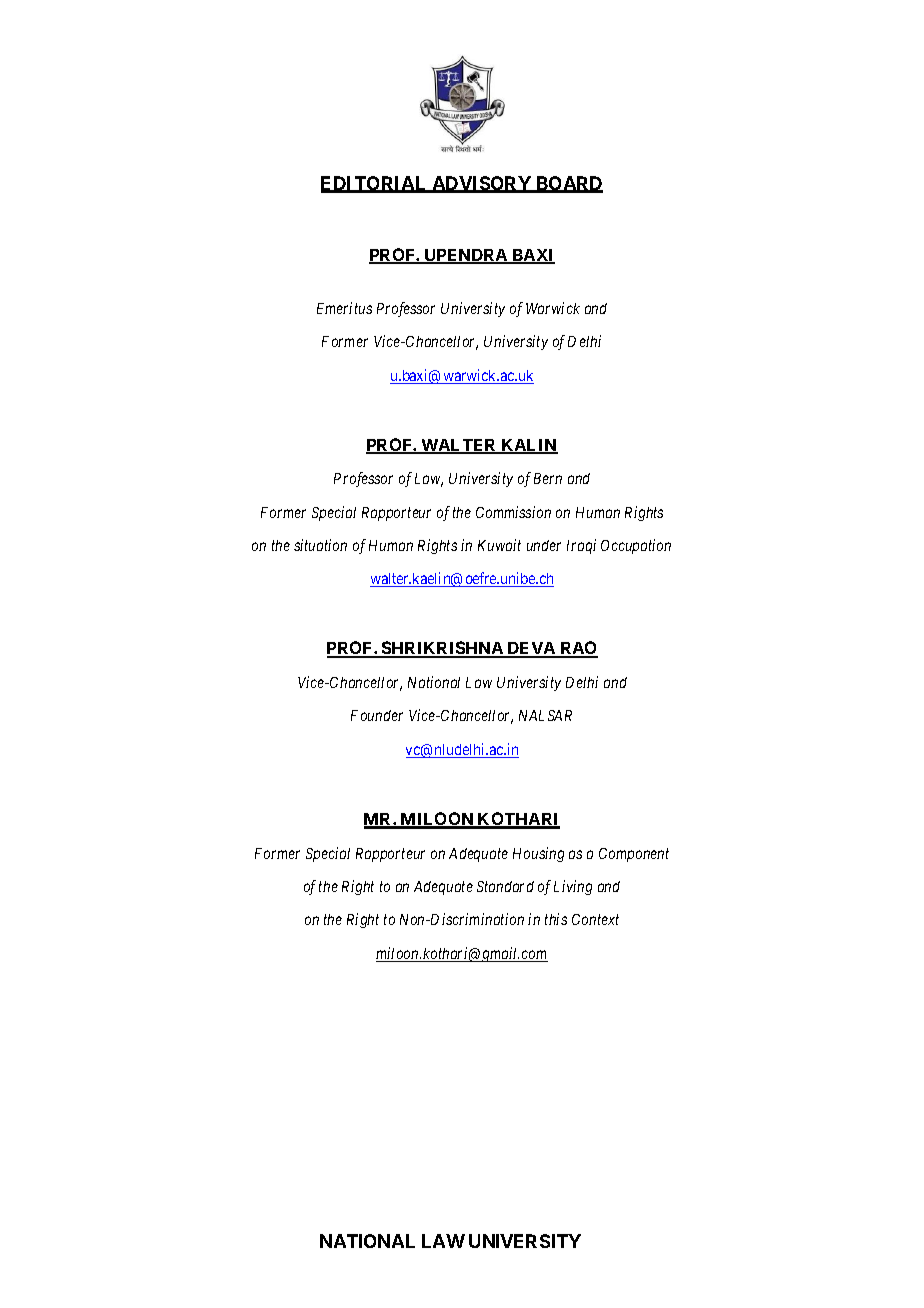 This image has width=924, height=1308. I want to click on Standard, so click(505, 886).
